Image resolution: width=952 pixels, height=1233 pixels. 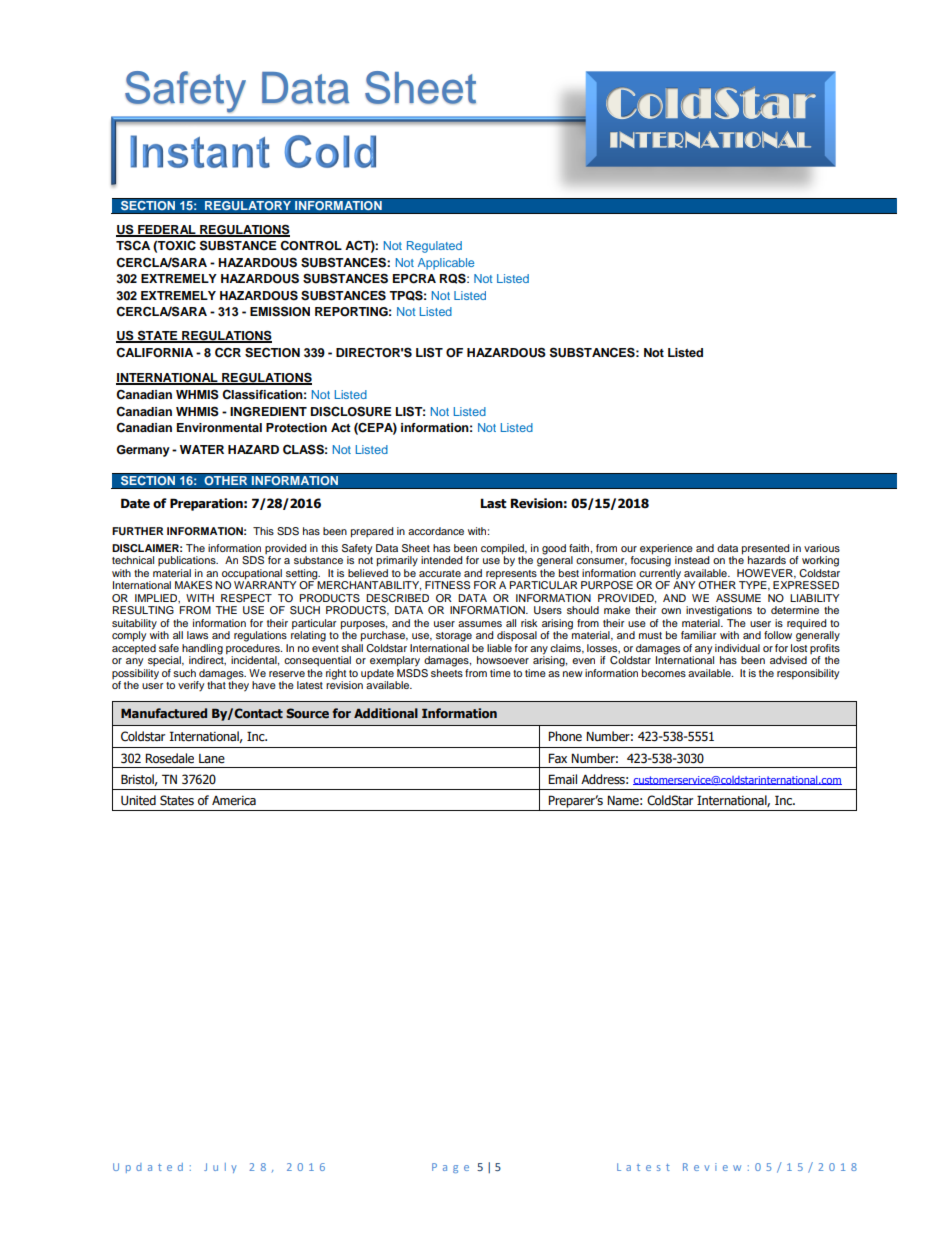 I want to click on Fax, so click(x=557, y=758).
